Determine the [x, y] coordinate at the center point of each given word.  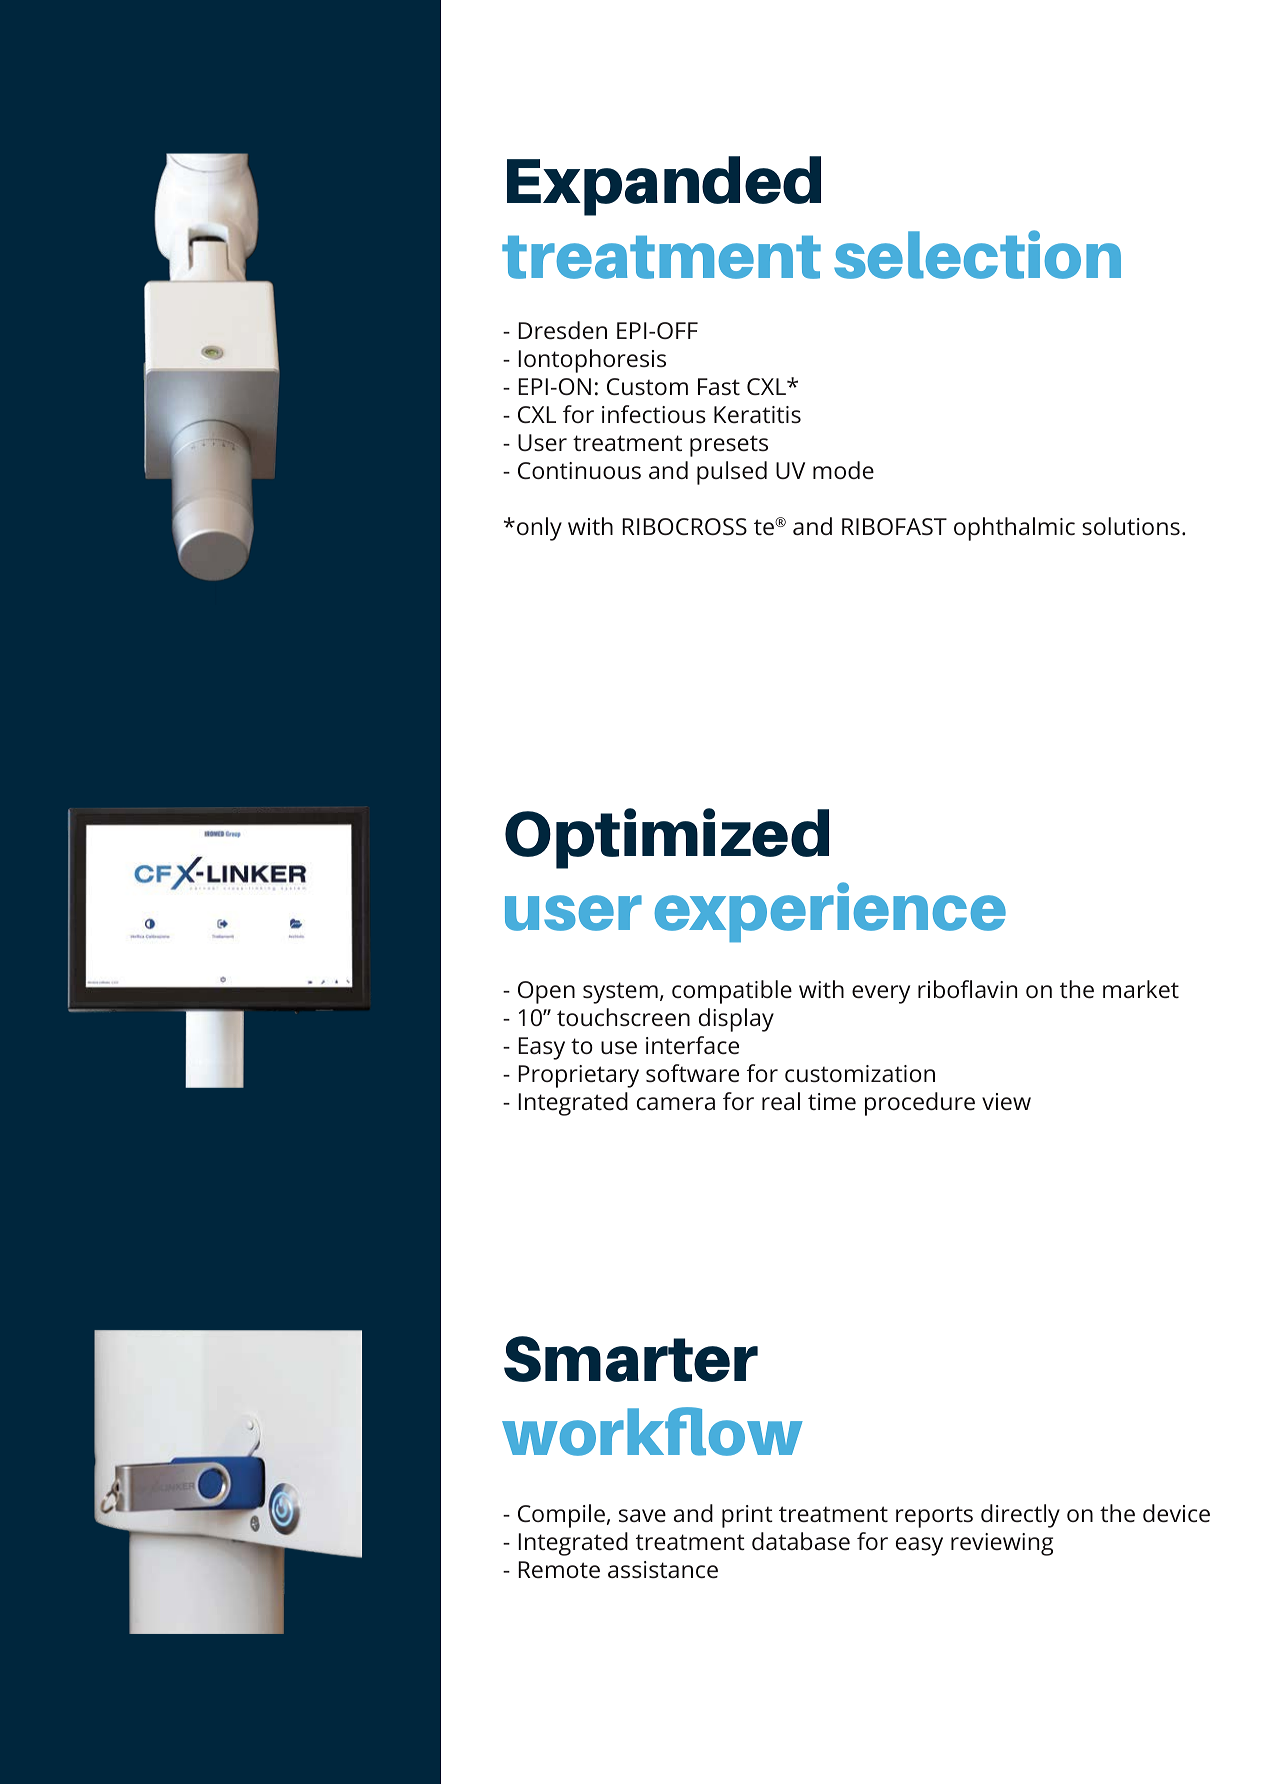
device [1176, 1513]
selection [977, 254]
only [539, 529]
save [642, 1515]
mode [843, 470]
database [801, 1541]
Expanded [664, 186]
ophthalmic [1014, 529]
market [1141, 989]
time [832, 1101]
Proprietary [578, 1076]
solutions [1131, 526]
